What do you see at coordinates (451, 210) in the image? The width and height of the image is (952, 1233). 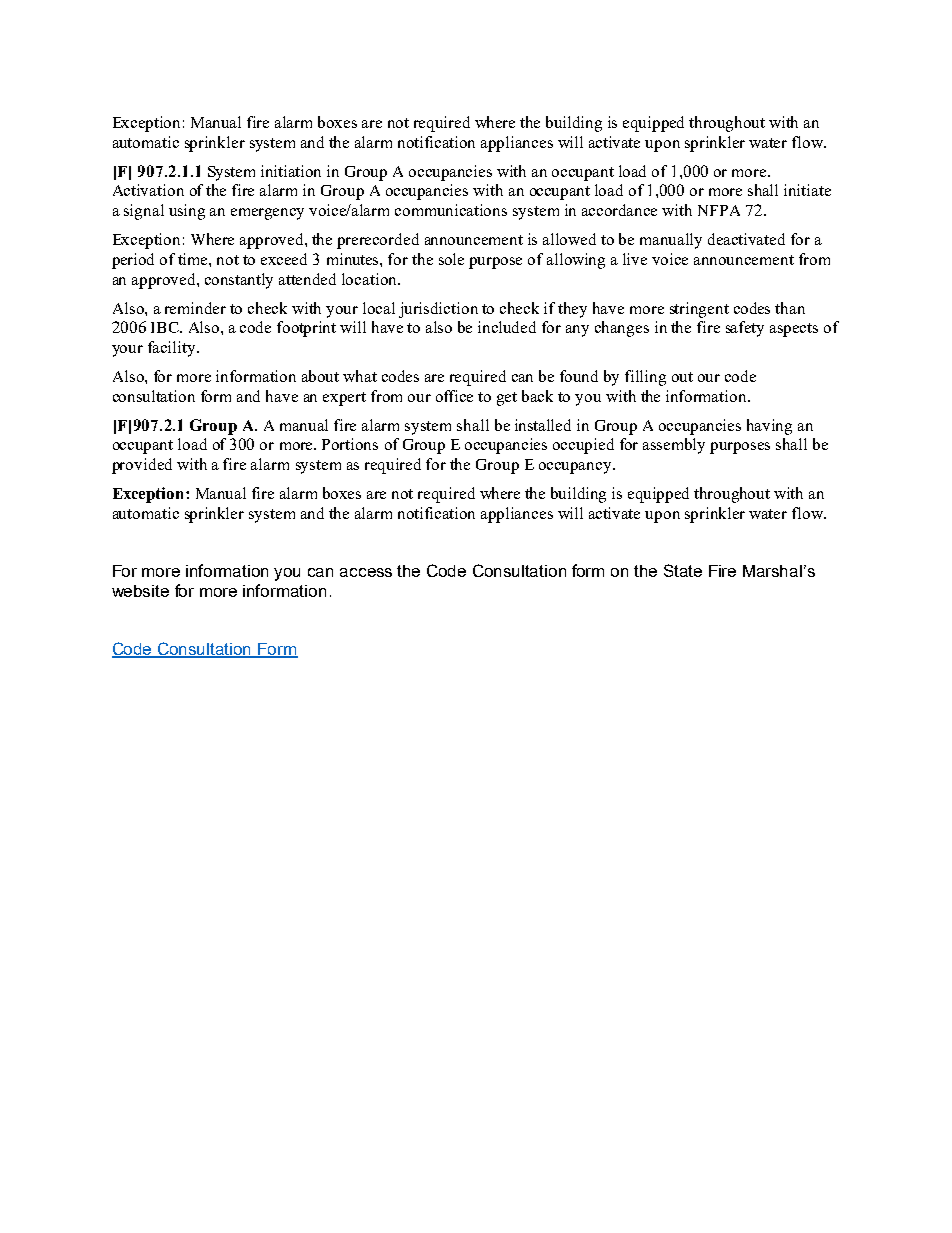 I see `communications` at bounding box center [451, 210].
